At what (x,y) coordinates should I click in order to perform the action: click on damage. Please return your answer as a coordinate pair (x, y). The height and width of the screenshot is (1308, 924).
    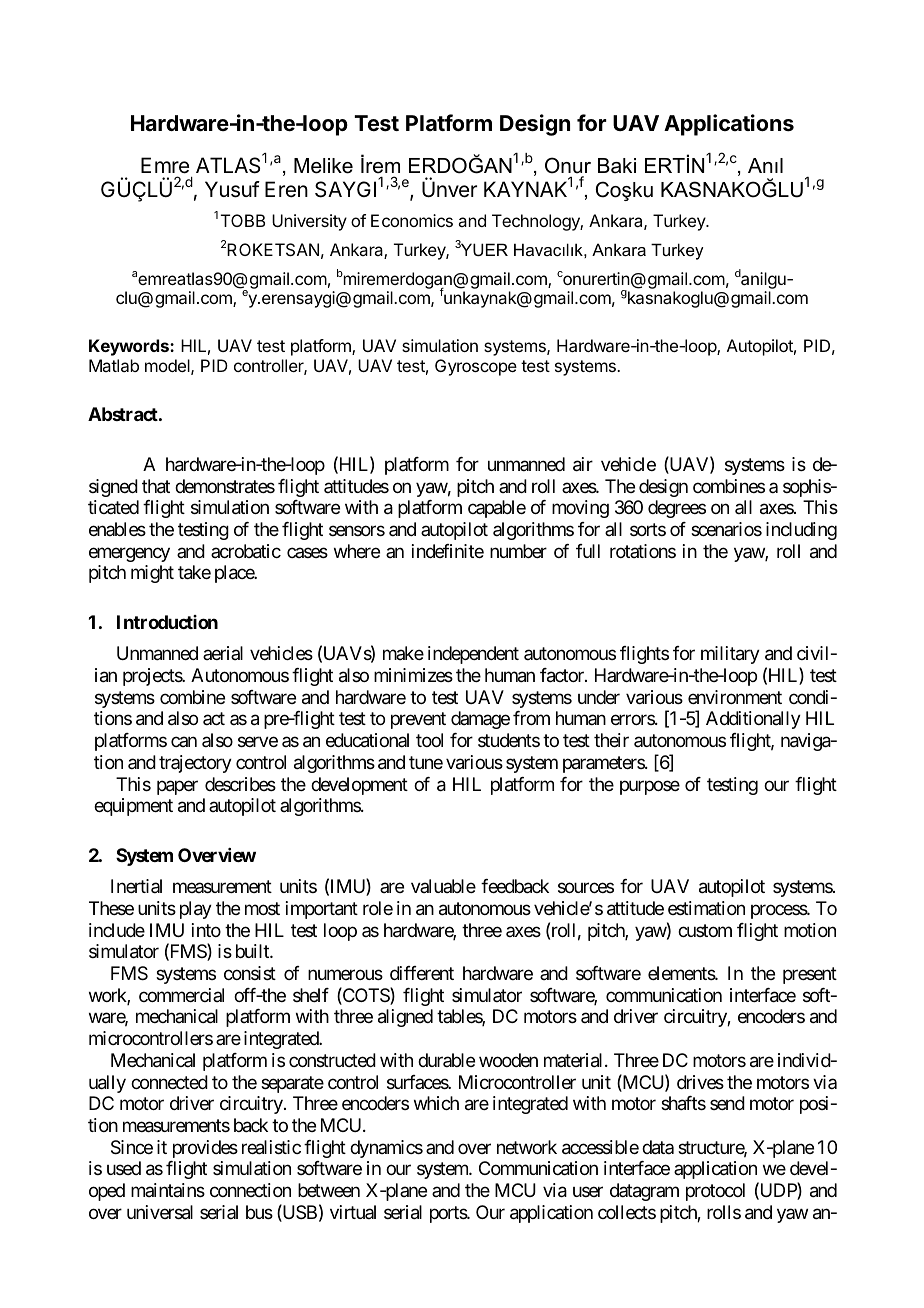
    Looking at the image, I should click on (480, 720).
